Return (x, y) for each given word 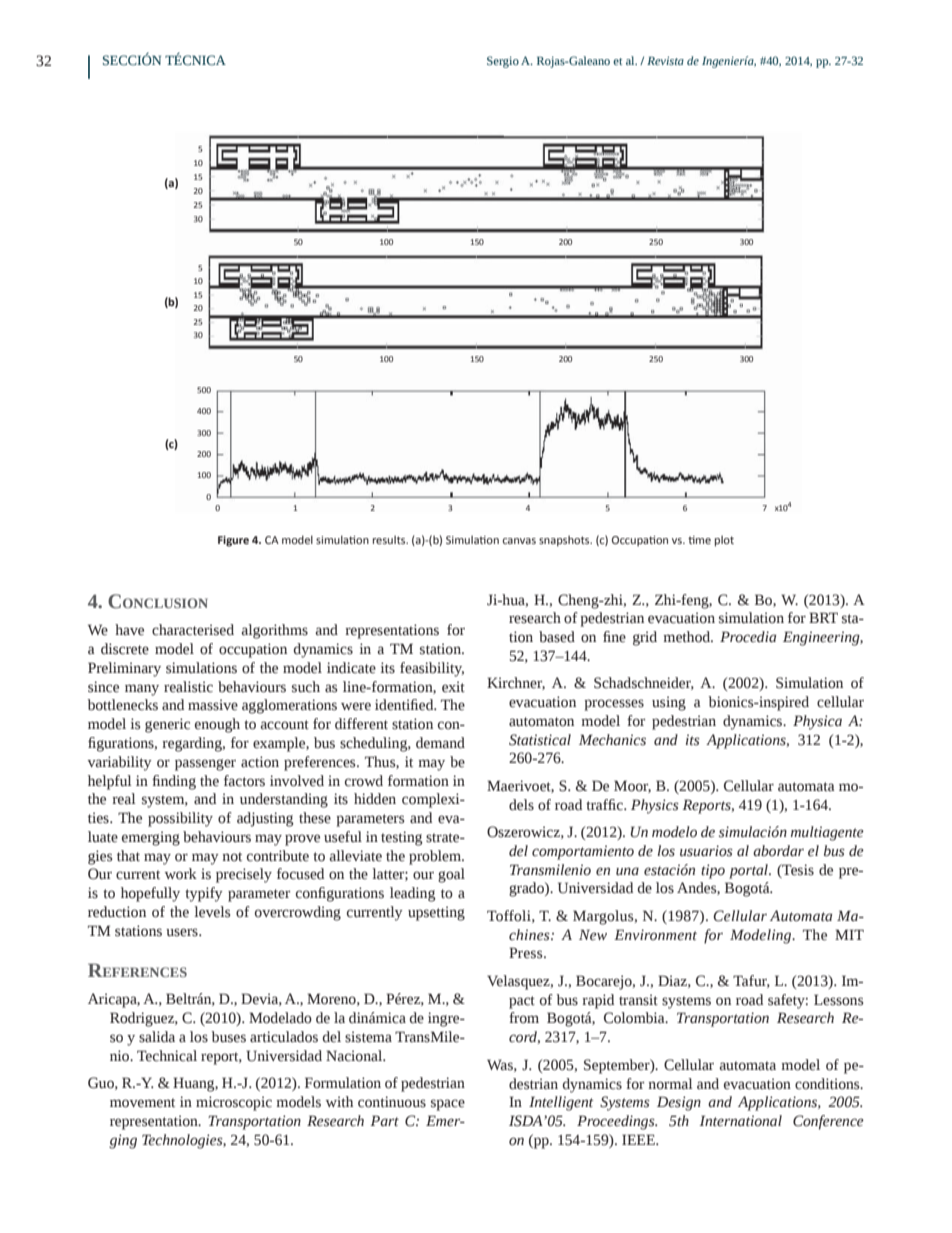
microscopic (234, 1103)
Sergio (503, 62)
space (448, 1105)
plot (724, 541)
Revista (665, 60)
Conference (828, 1122)
